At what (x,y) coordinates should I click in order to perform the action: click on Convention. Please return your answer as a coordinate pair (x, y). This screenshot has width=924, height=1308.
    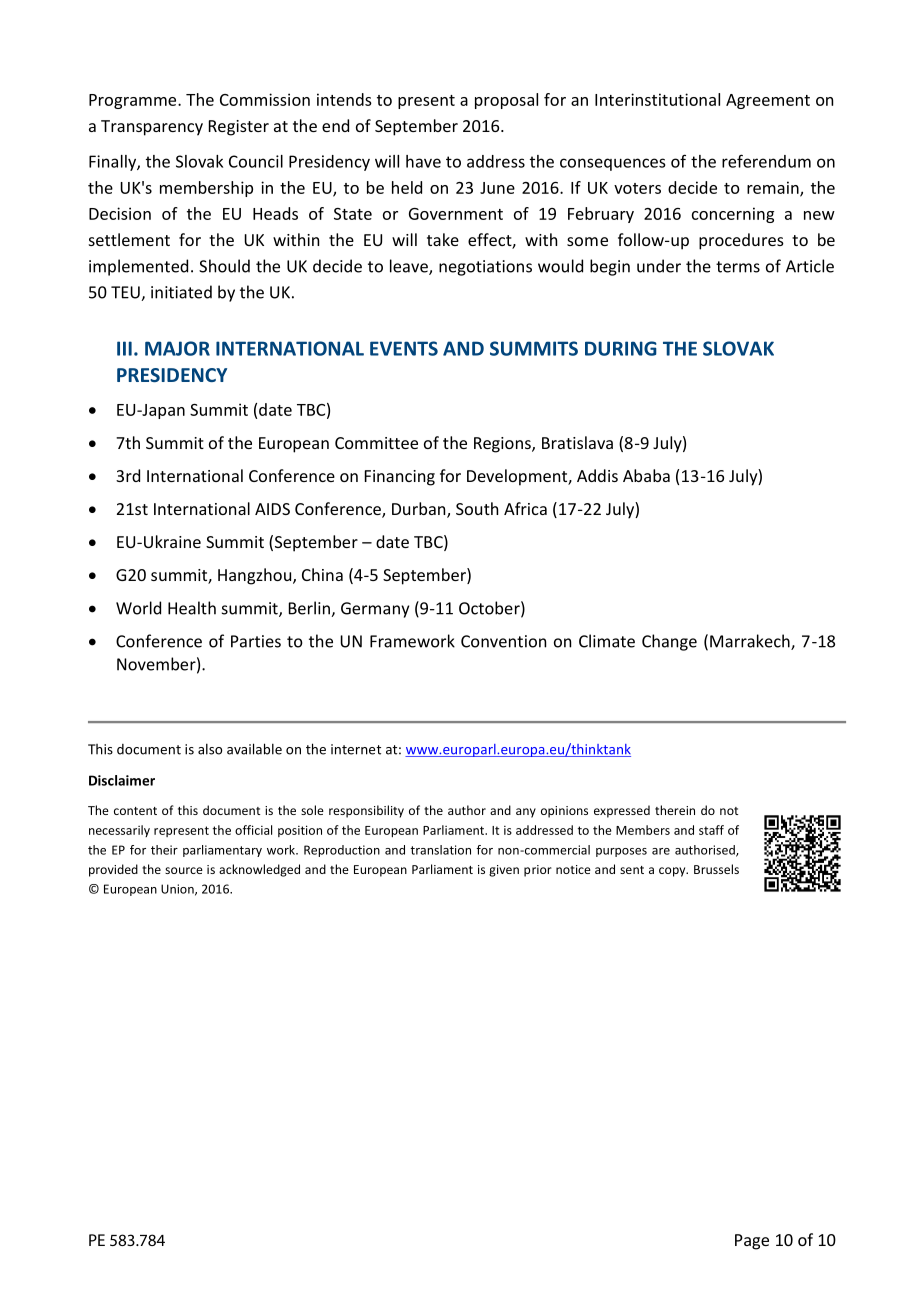
    Looking at the image, I should click on (503, 641).
